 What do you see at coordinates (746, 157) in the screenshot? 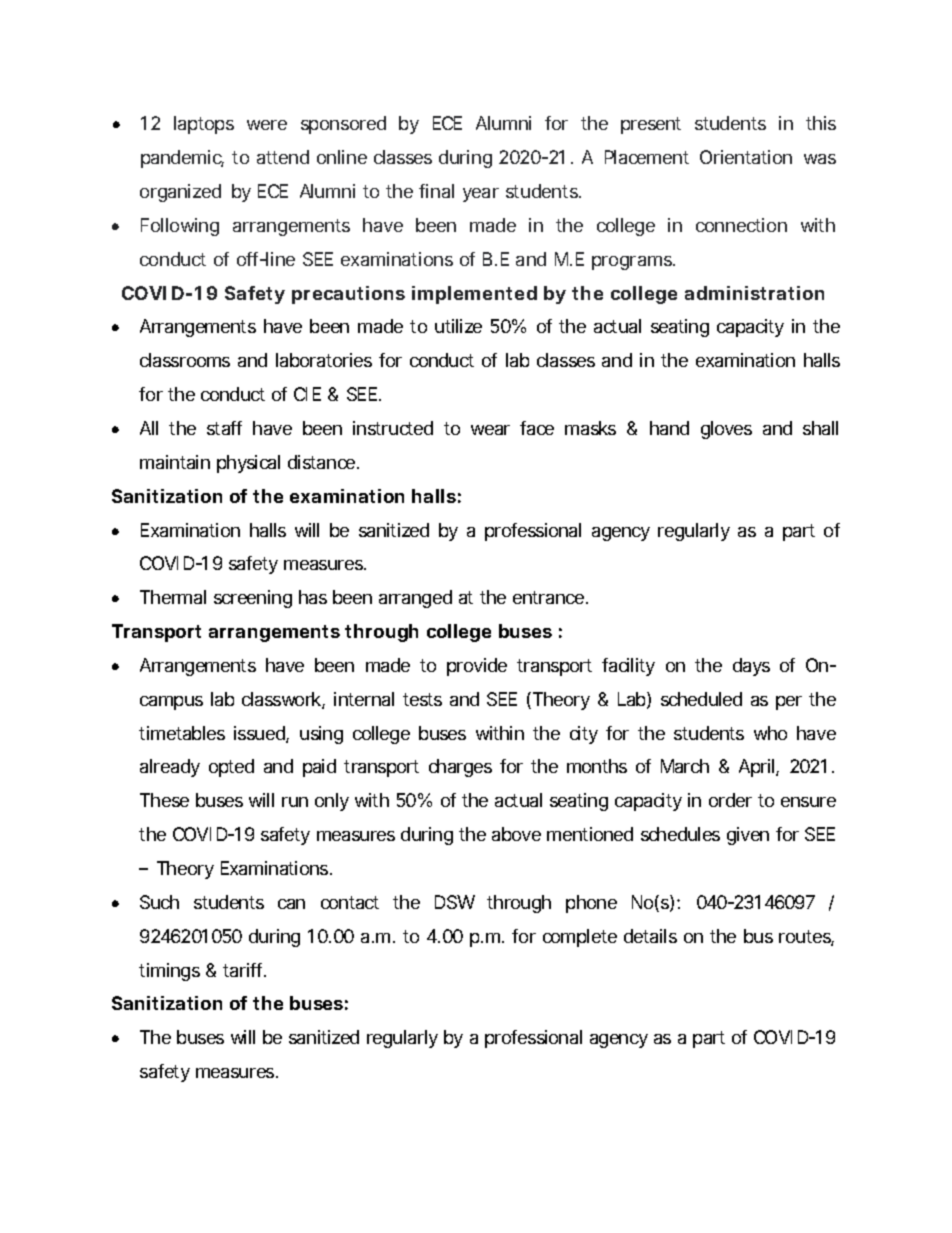
I see `Orientation` at bounding box center [746, 157].
